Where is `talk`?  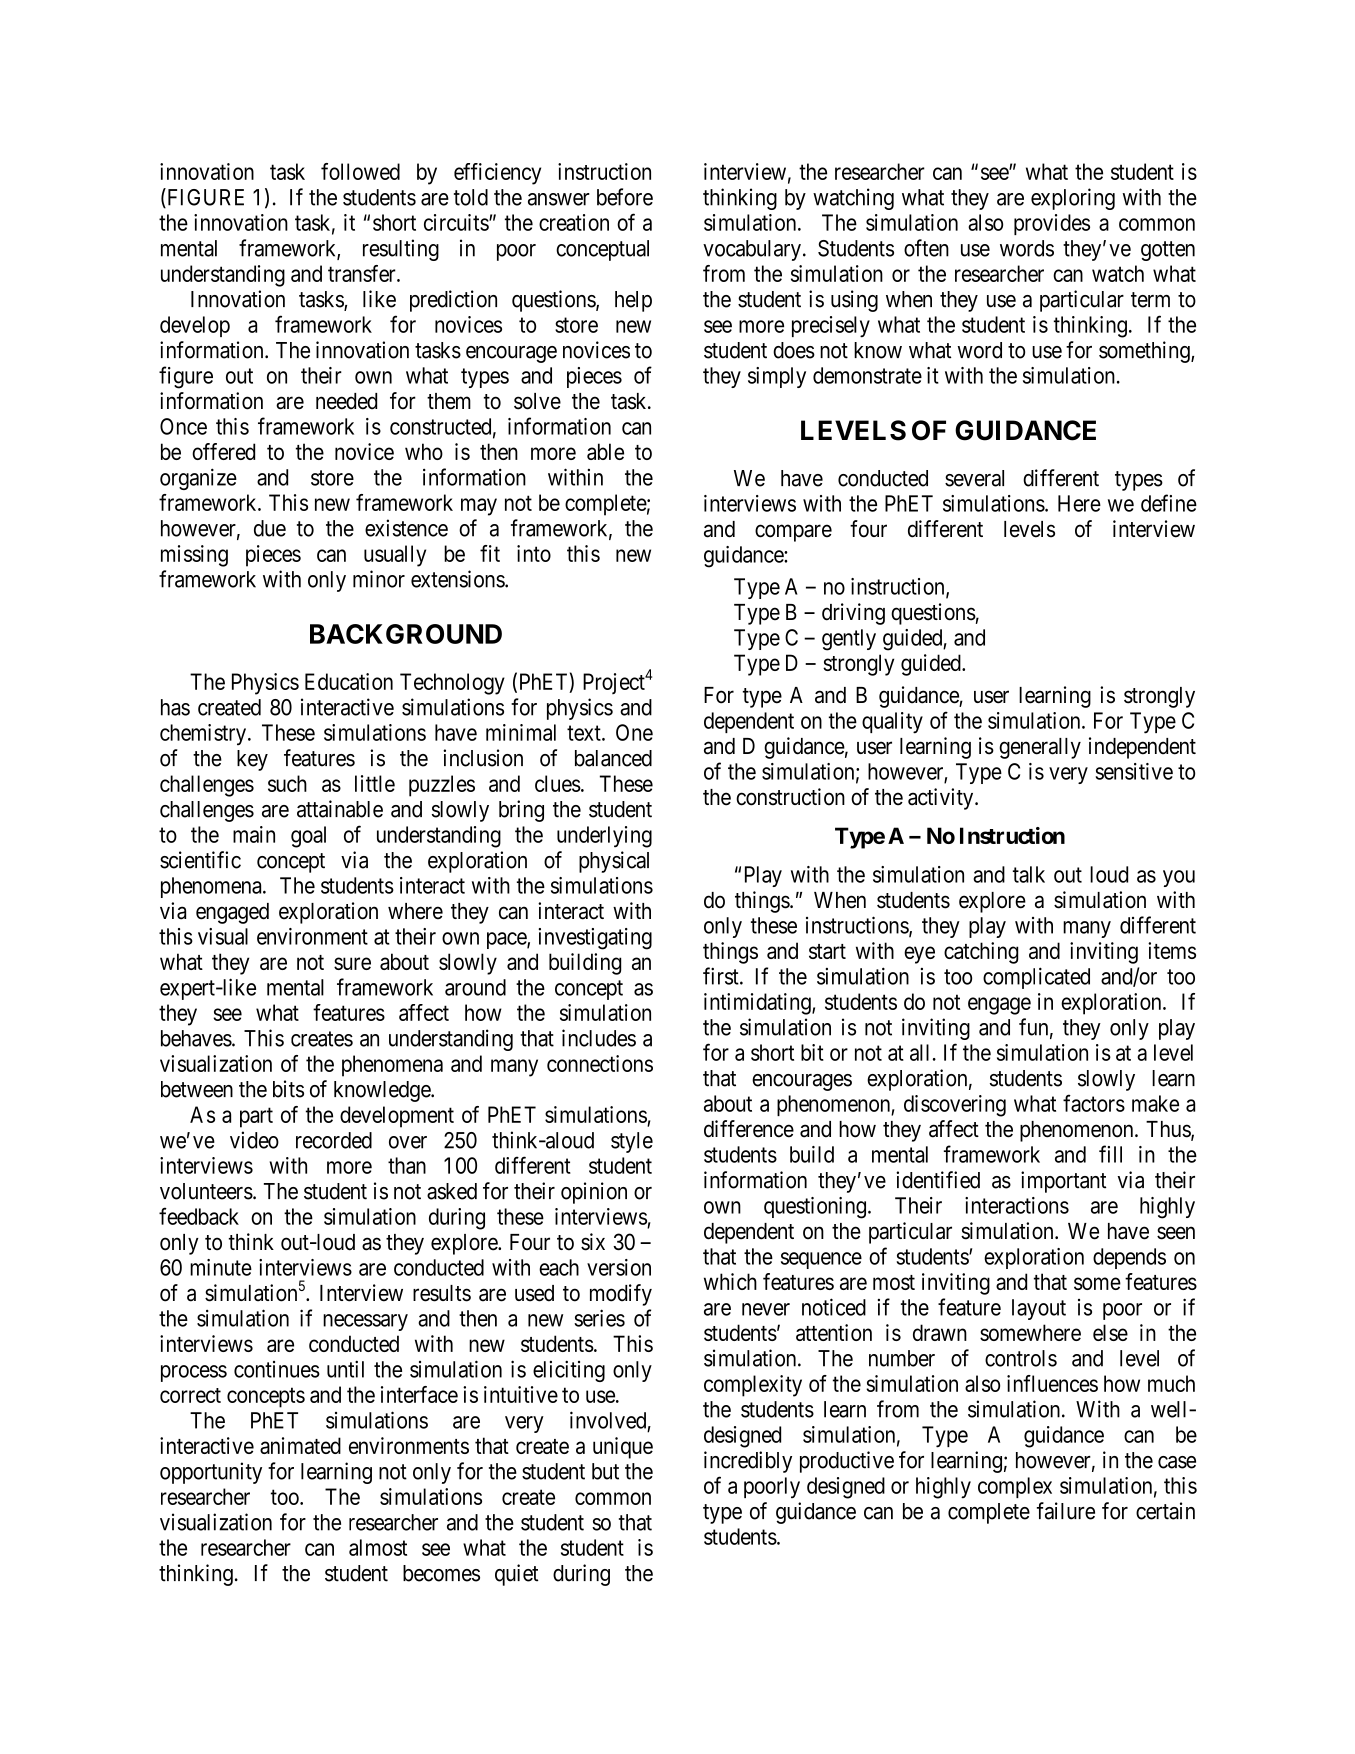 talk is located at coordinates (1029, 874).
